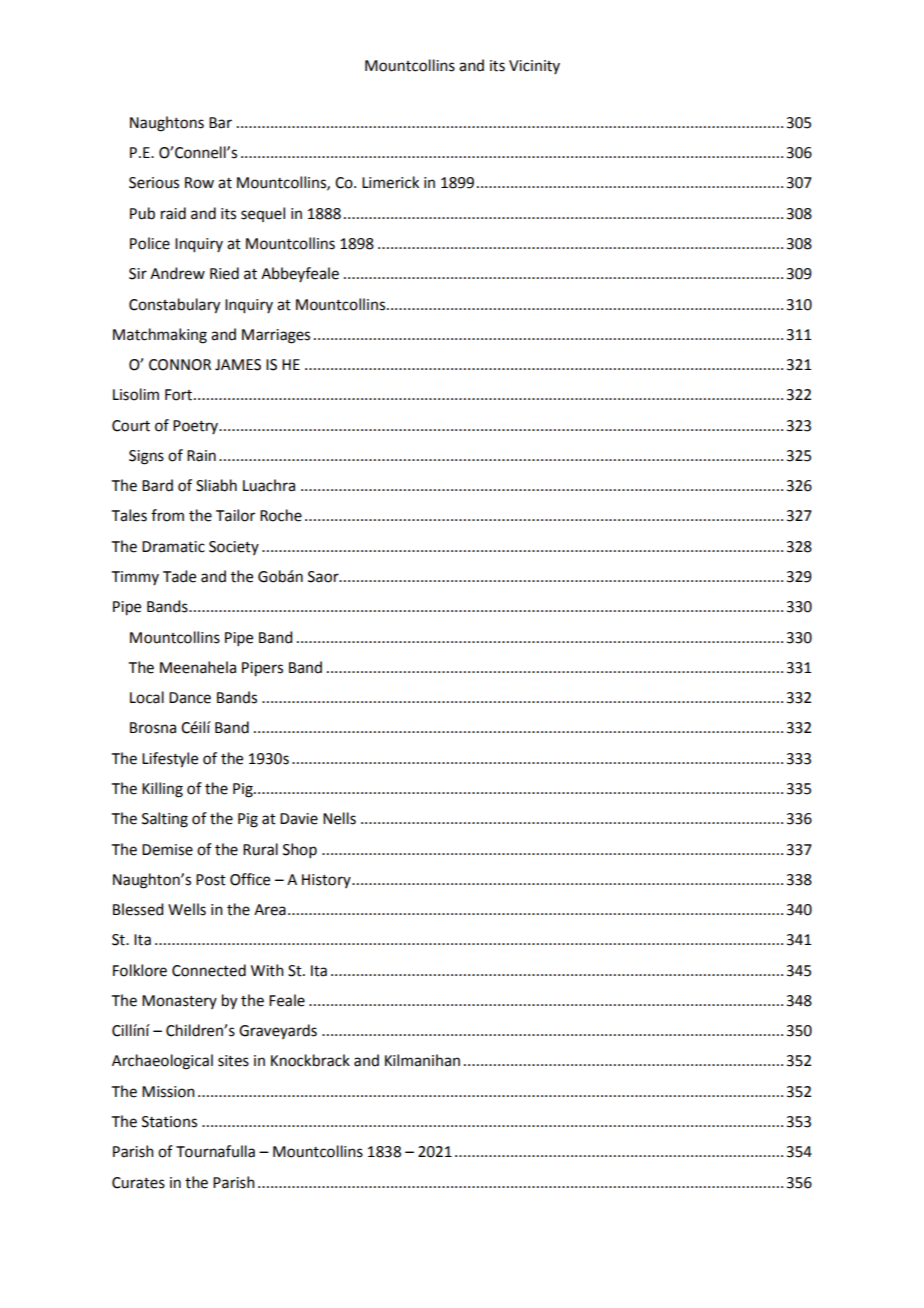  What do you see at coordinates (299, 819) in the screenshot?
I see `Davie` at bounding box center [299, 819].
